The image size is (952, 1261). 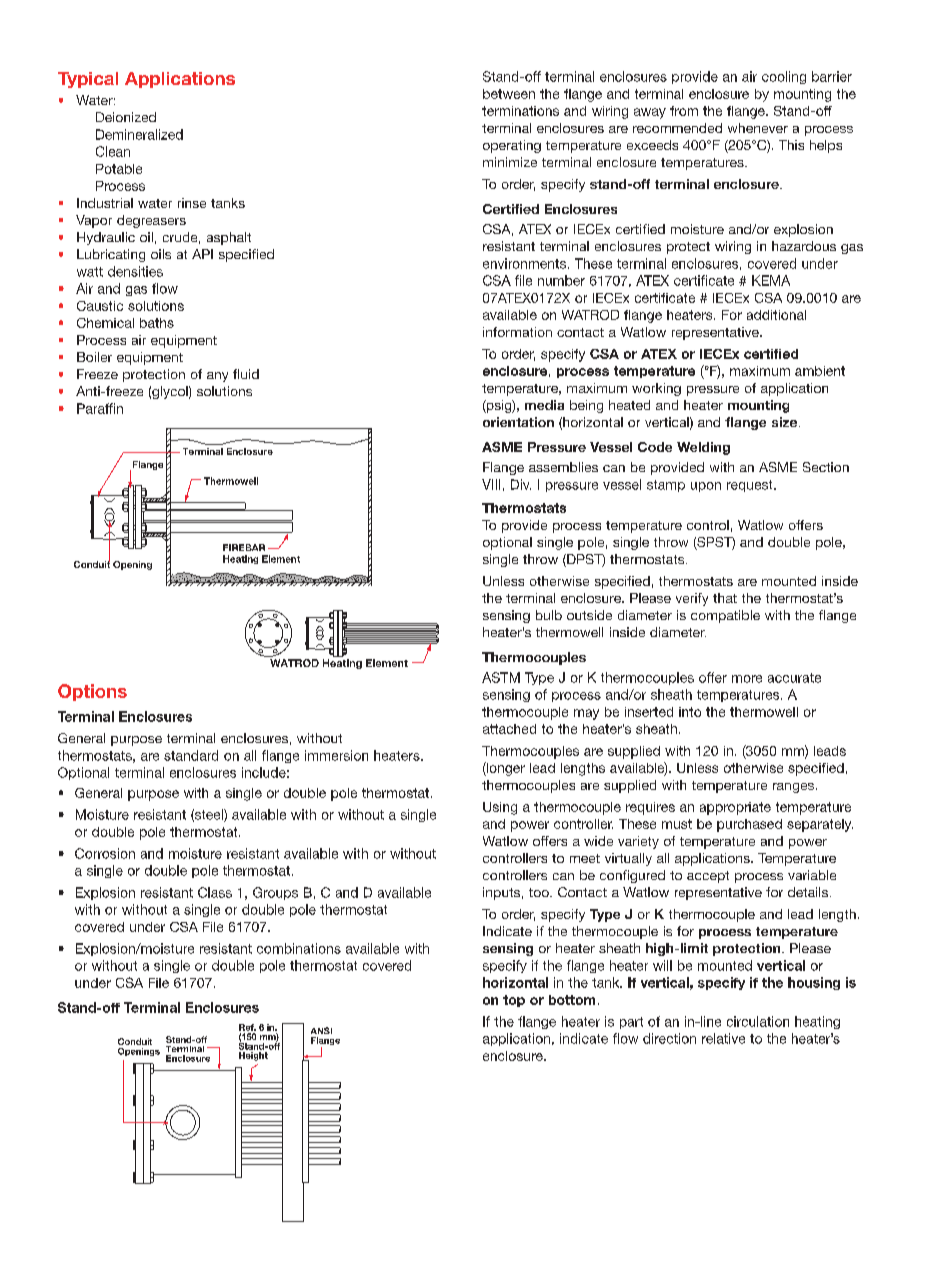 I want to click on top, so click(x=514, y=1001).
